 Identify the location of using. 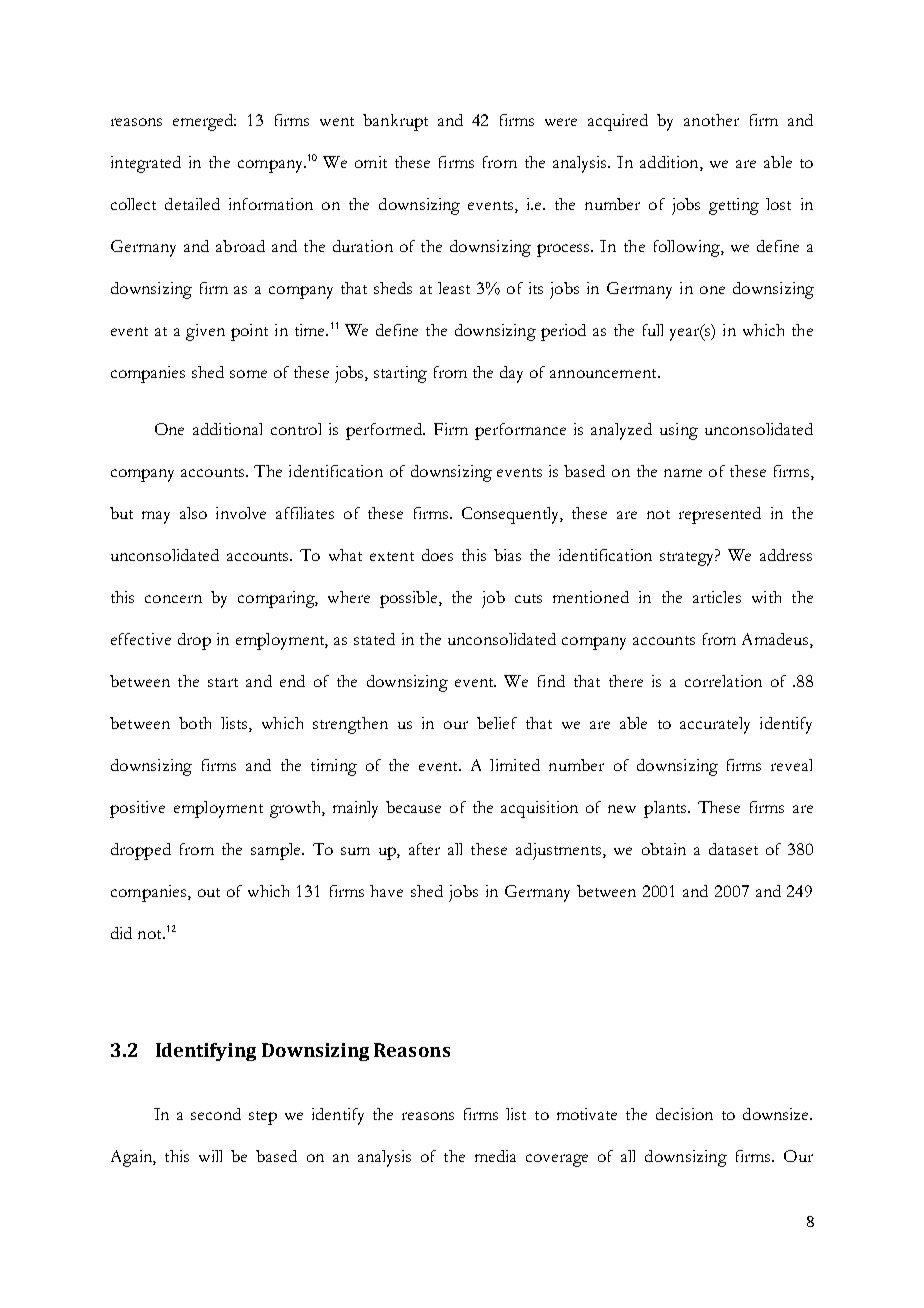
(679, 431).
